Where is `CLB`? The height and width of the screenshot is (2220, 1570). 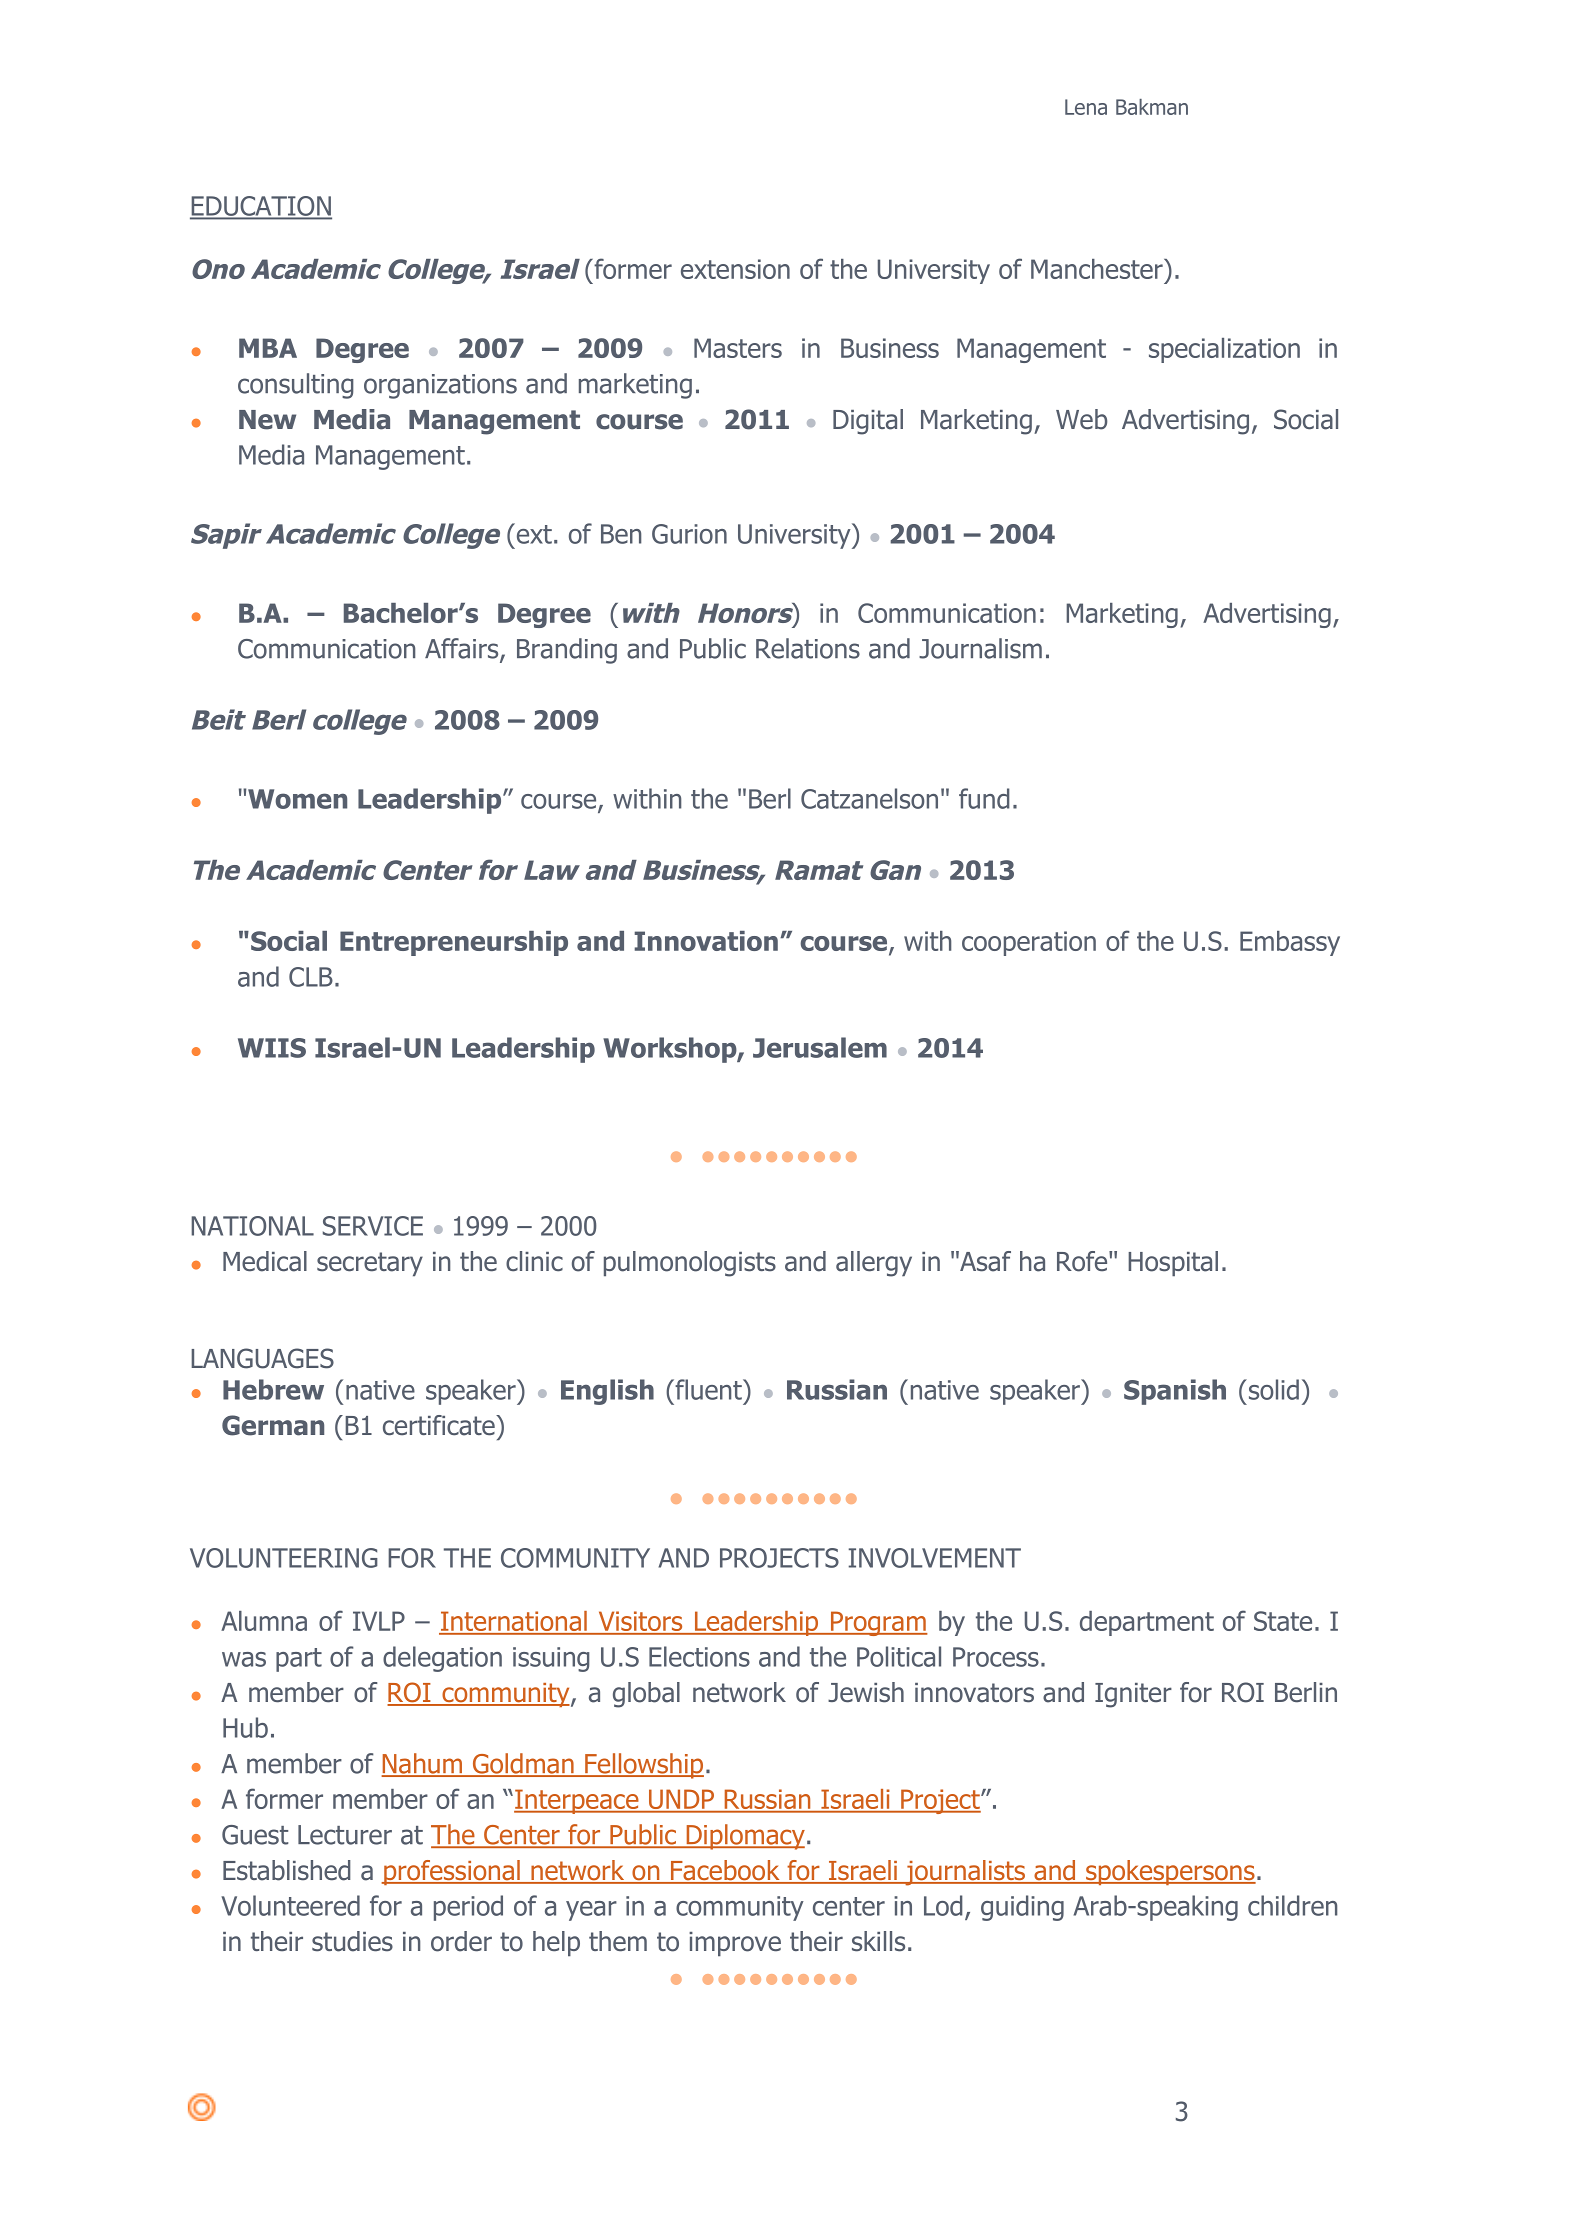 CLB is located at coordinates (311, 977).
